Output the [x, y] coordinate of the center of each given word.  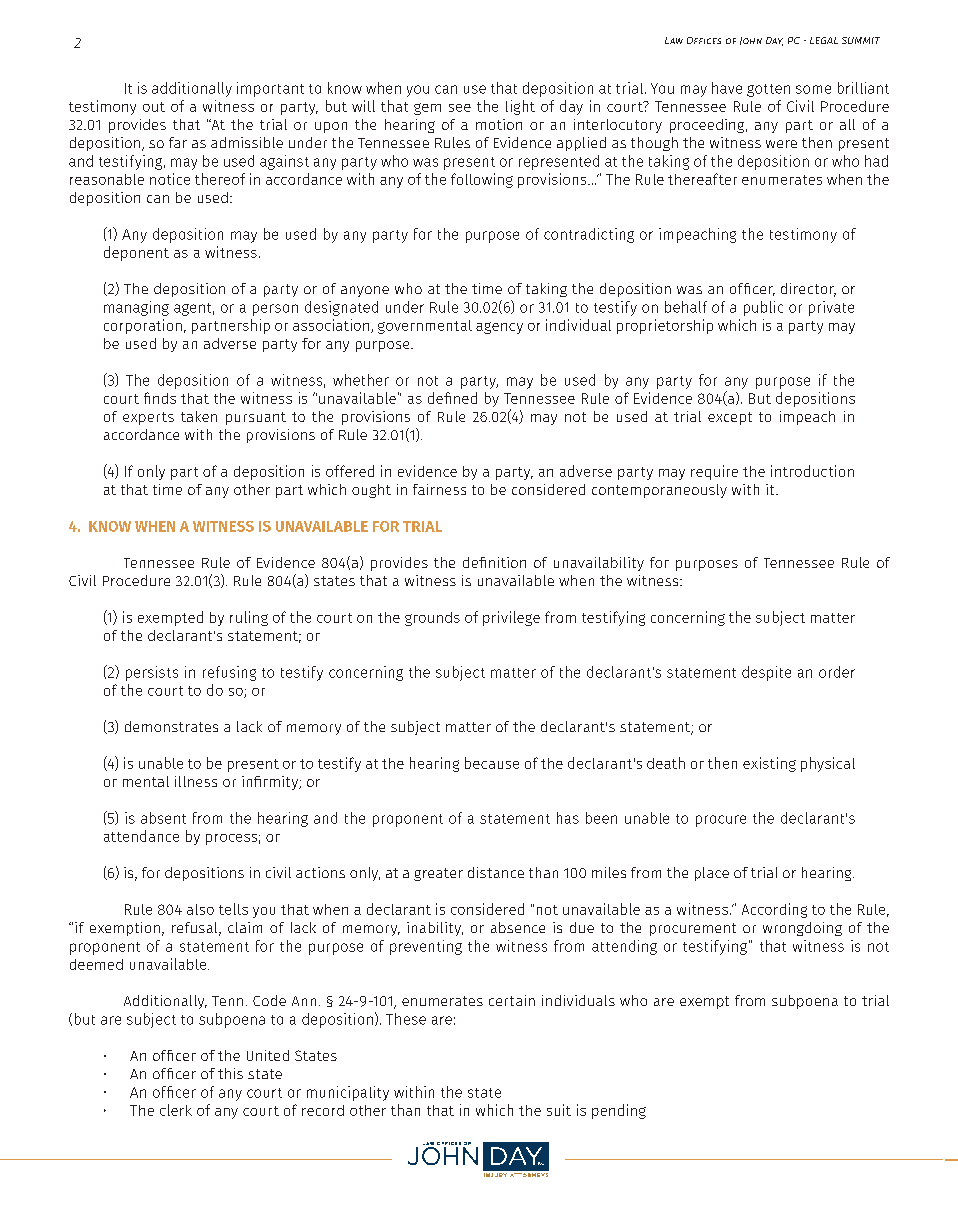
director [808, 290]
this [230, 1073]
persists [152, 673]
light [520, 107]
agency [499, 328]
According [774, 910]
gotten [768, 90]
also [200, 909]
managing [136, 308]
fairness [439, 489]
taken [199, 416]
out [154, 107]
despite [766, 673]
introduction [812, 471]
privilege [511, 618]
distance [496, 872]
